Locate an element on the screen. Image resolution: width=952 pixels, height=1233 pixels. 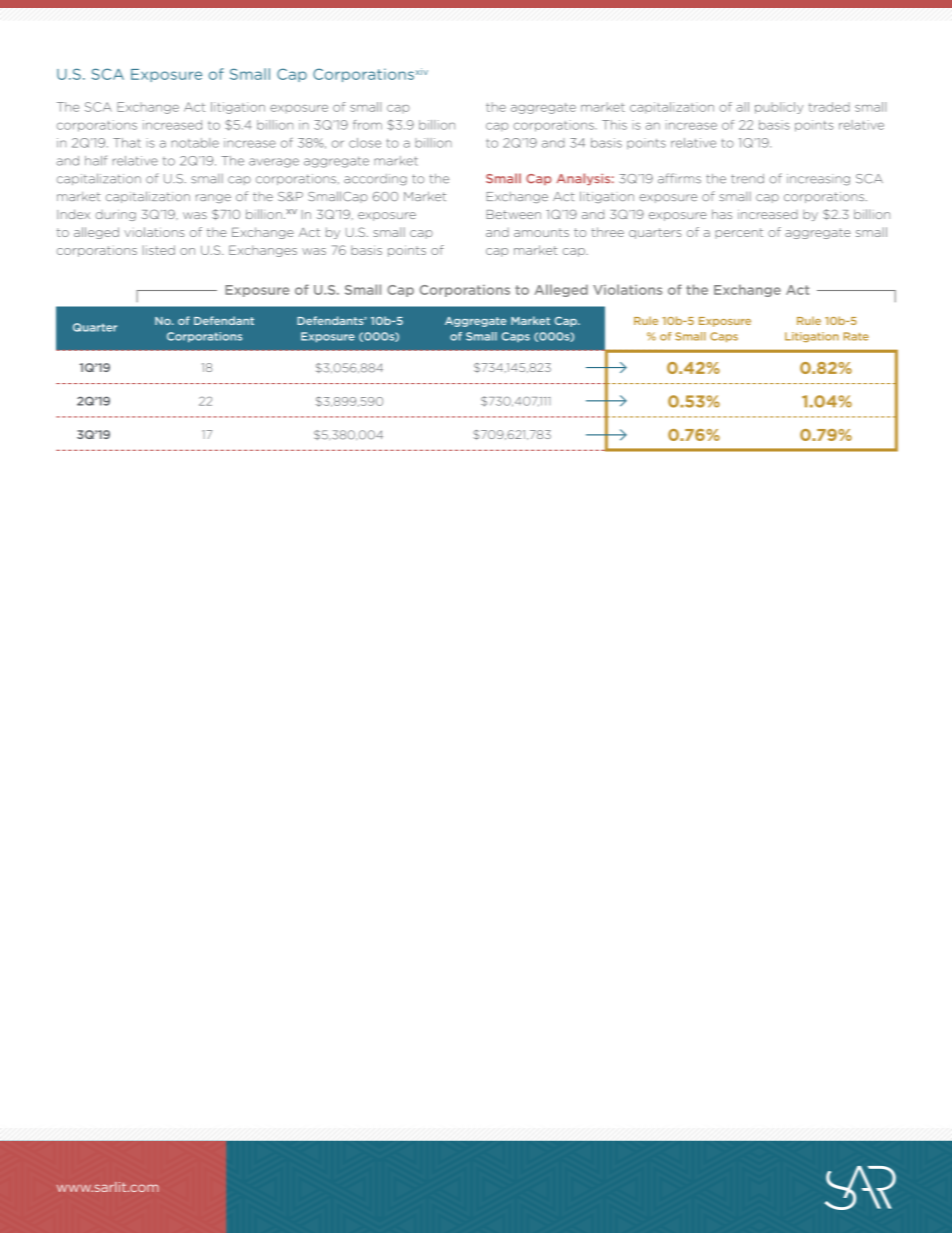
Rate is located at coordinates (856, 336).
